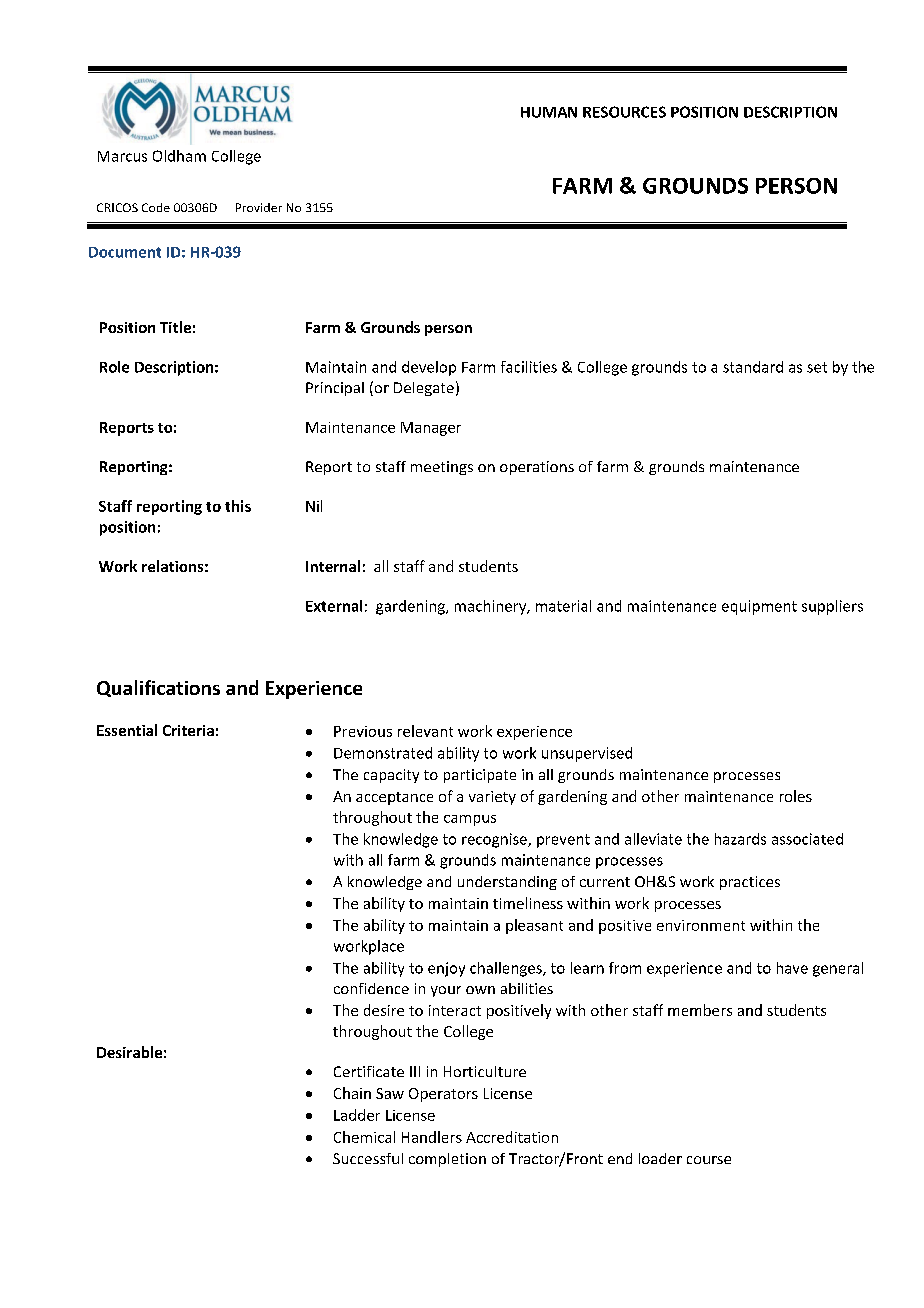  What do you see at coordinates (492, 607) in the page?
I see `machinery` at bounding box center [492, 607].
